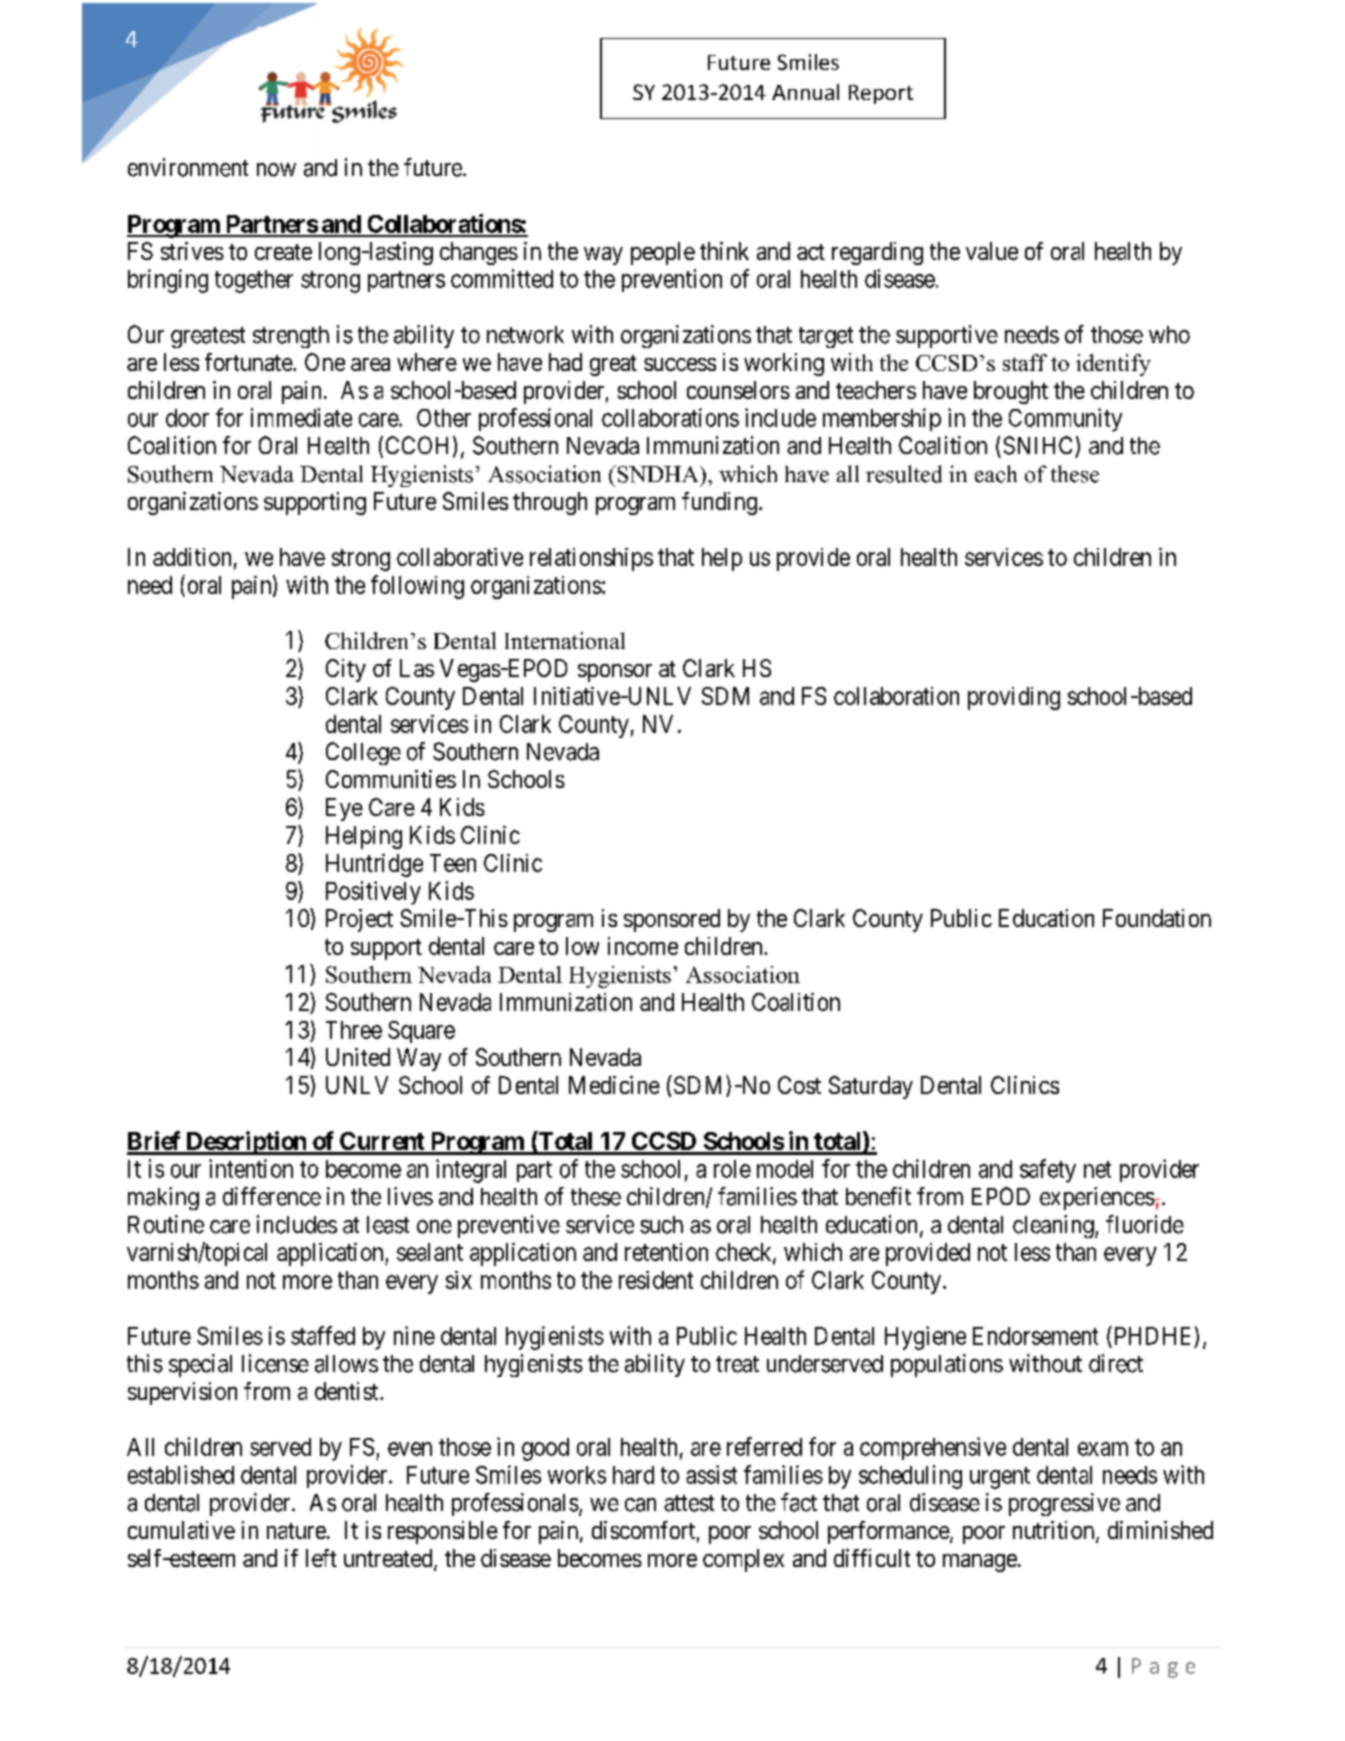  Describe the element at coordinates (272, 1196) in the screenshot. I see `difference` at that location.
